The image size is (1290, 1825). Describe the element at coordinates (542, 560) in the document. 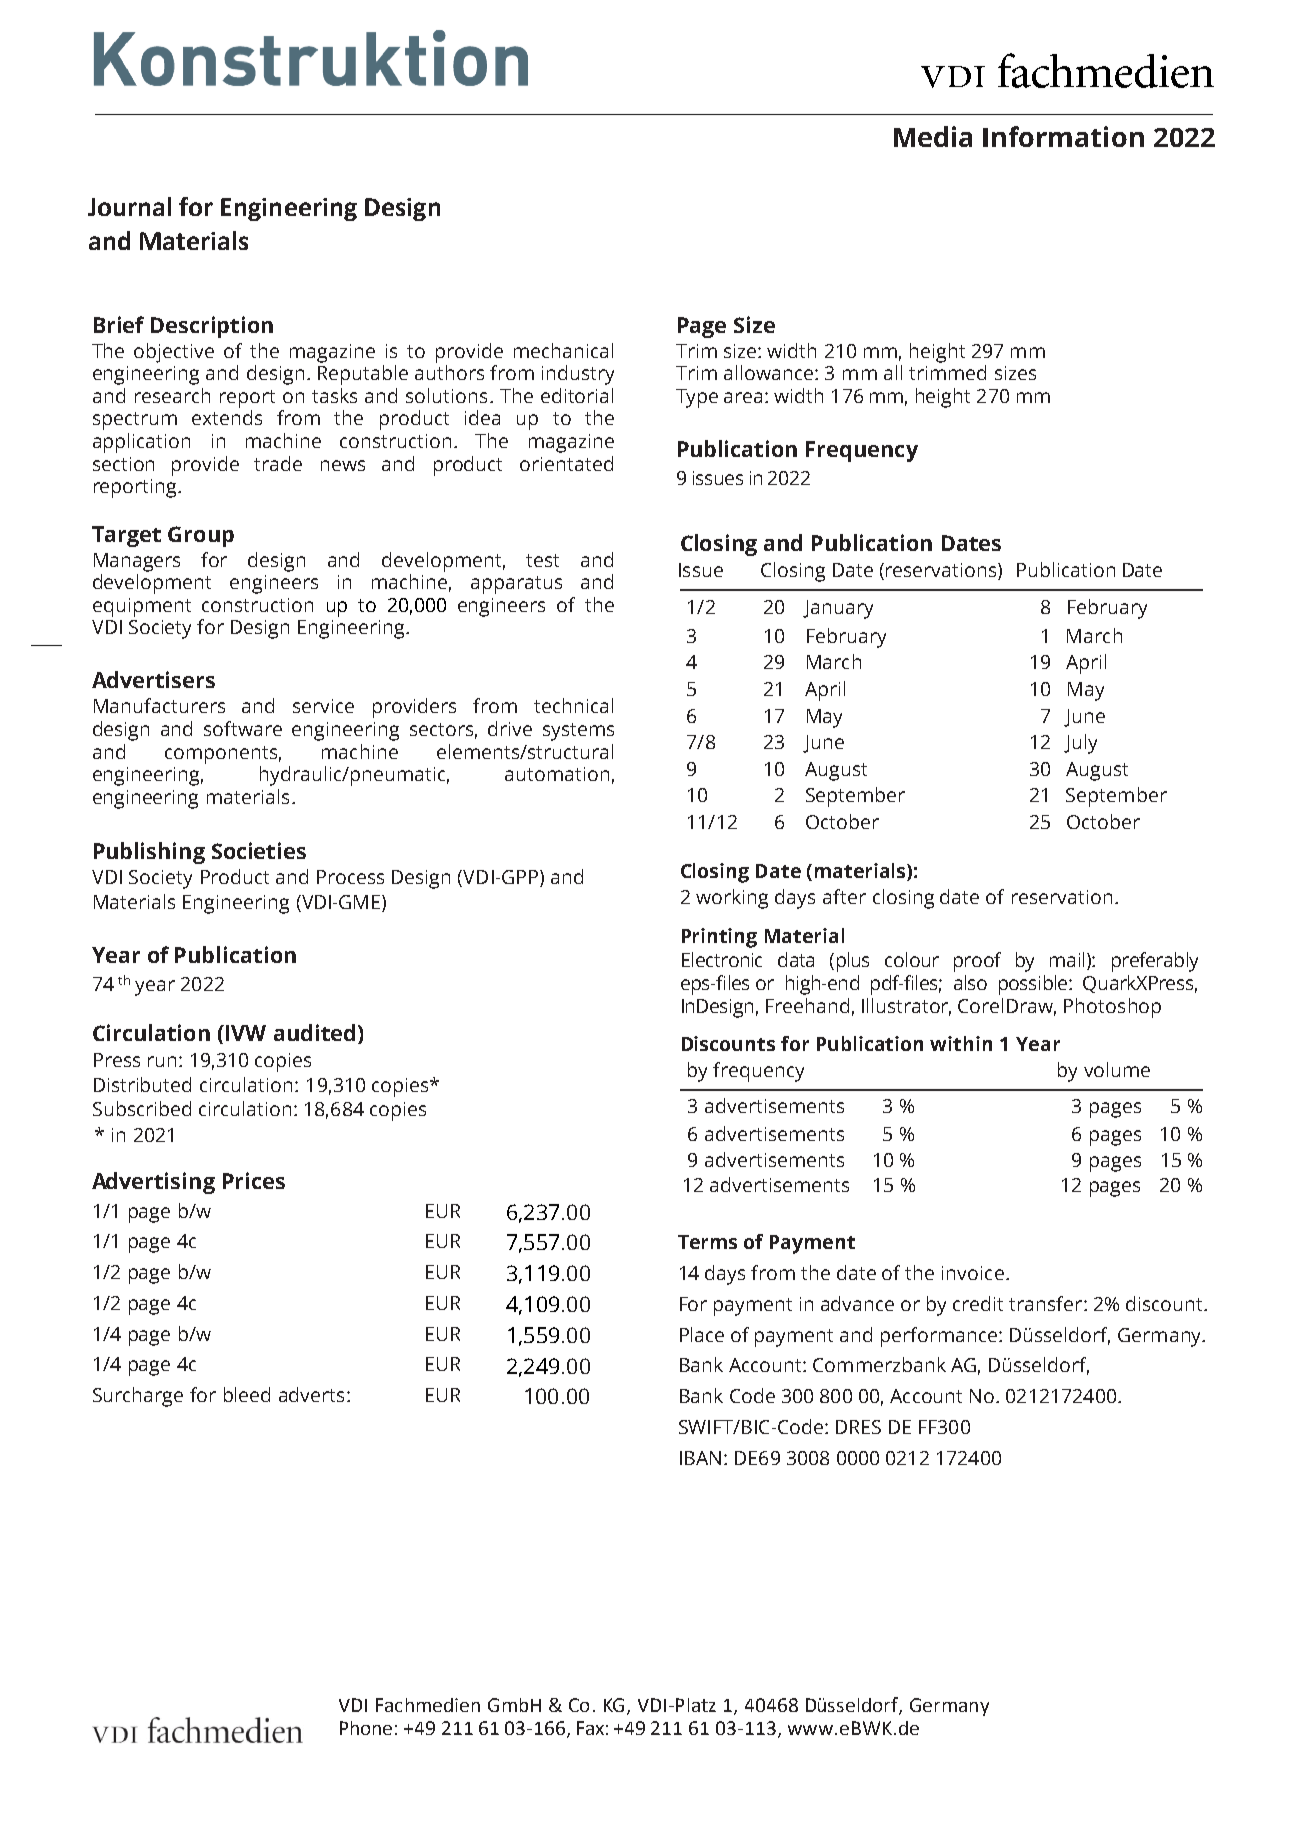

I see `test` at that location.
